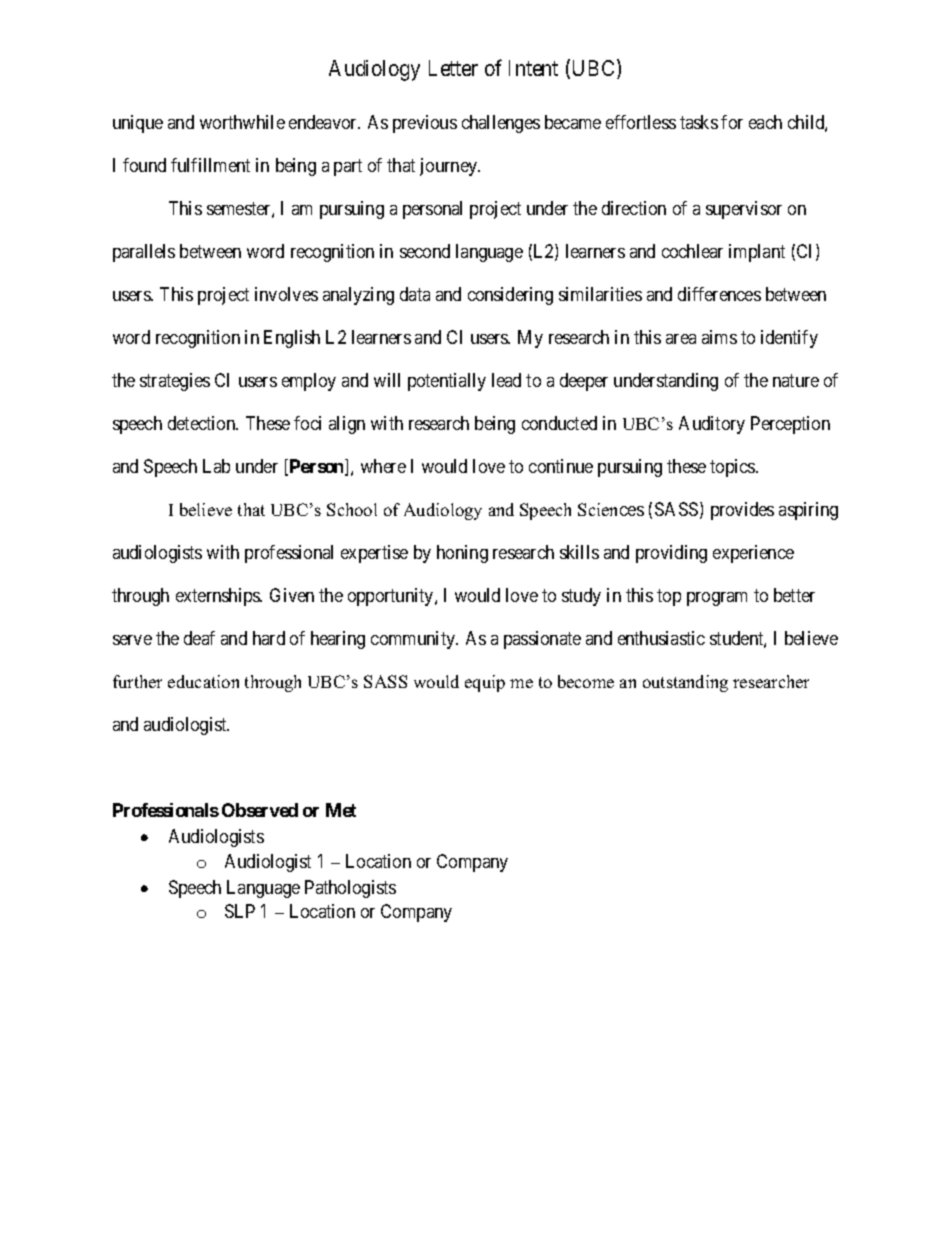 The height and width of the image is (1233, 952). What do you see at coordinates (240, 911) in the image?
I see `SLP` at bounding box center [240, 911].
